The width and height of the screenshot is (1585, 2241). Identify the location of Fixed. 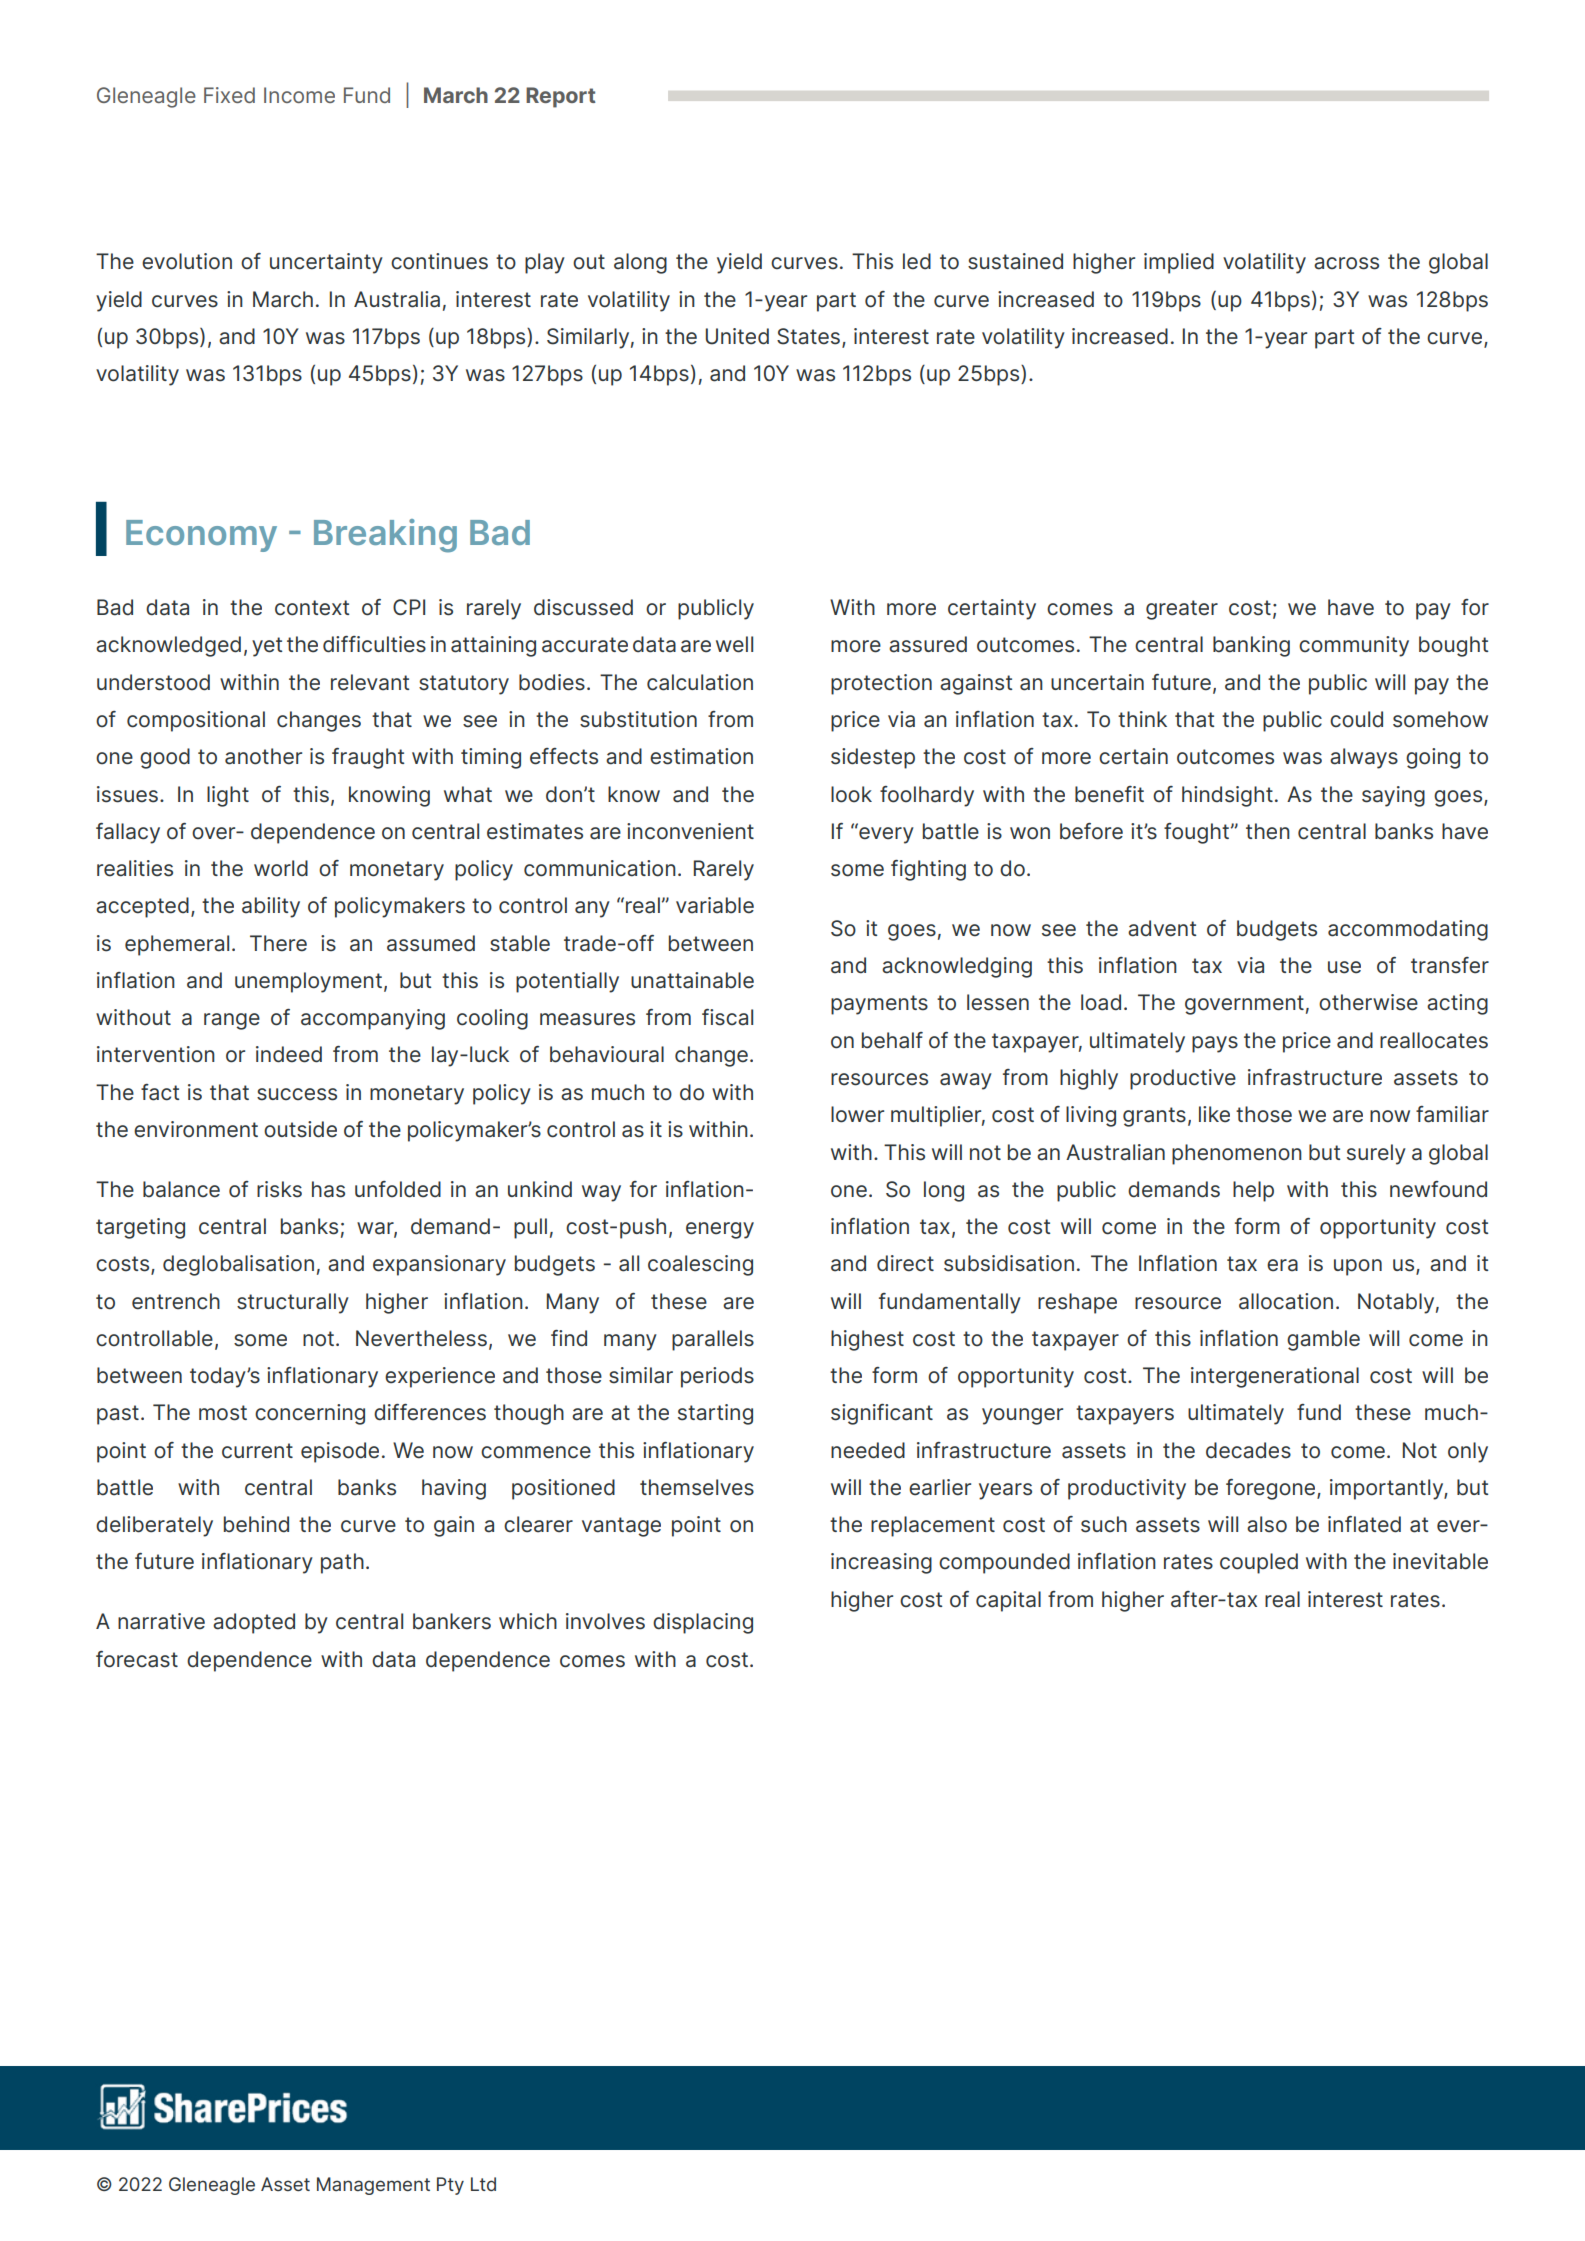
(229, 95).
